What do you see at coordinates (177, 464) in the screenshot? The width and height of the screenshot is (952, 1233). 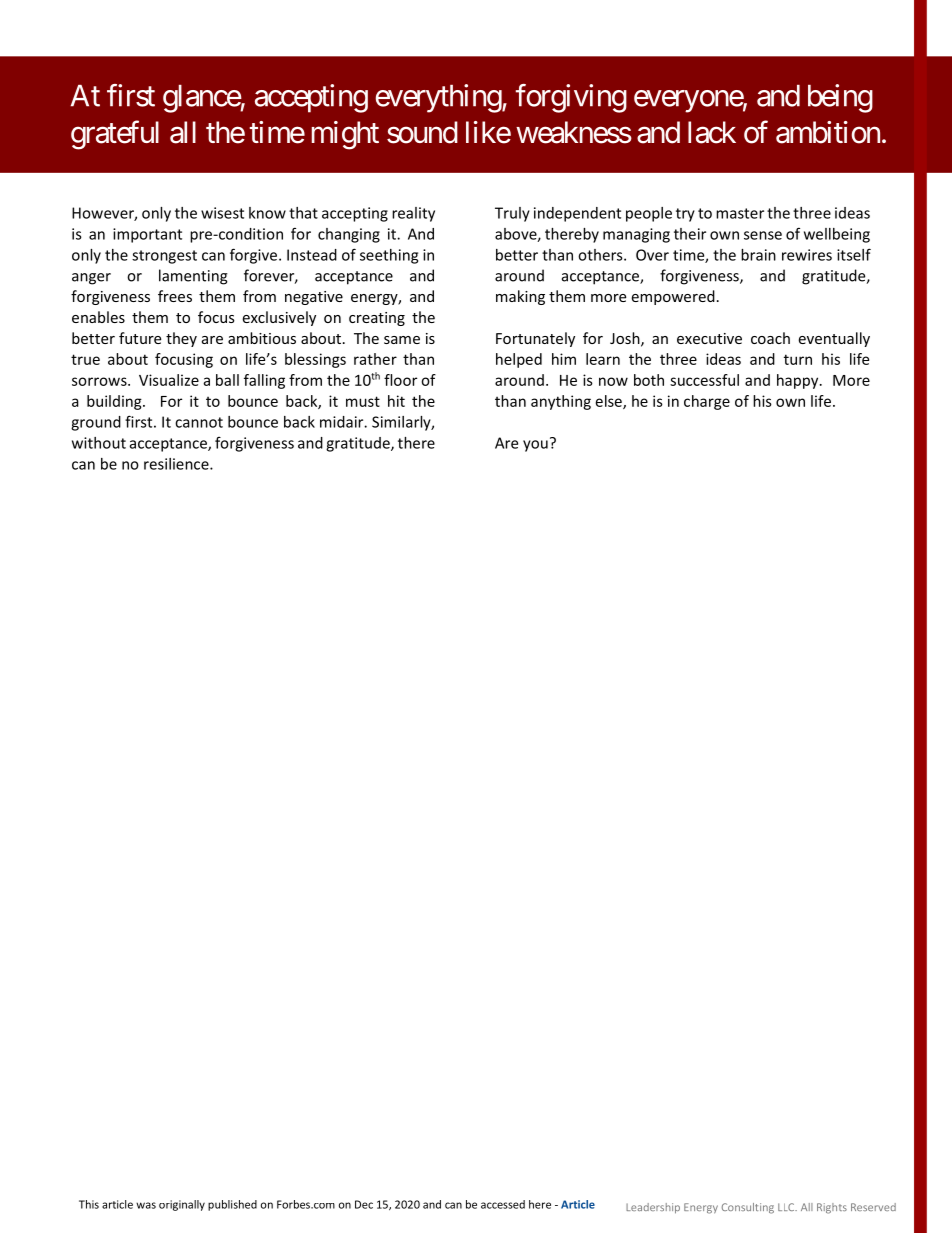 I see `resilience` at bounding box center [177, 464].
